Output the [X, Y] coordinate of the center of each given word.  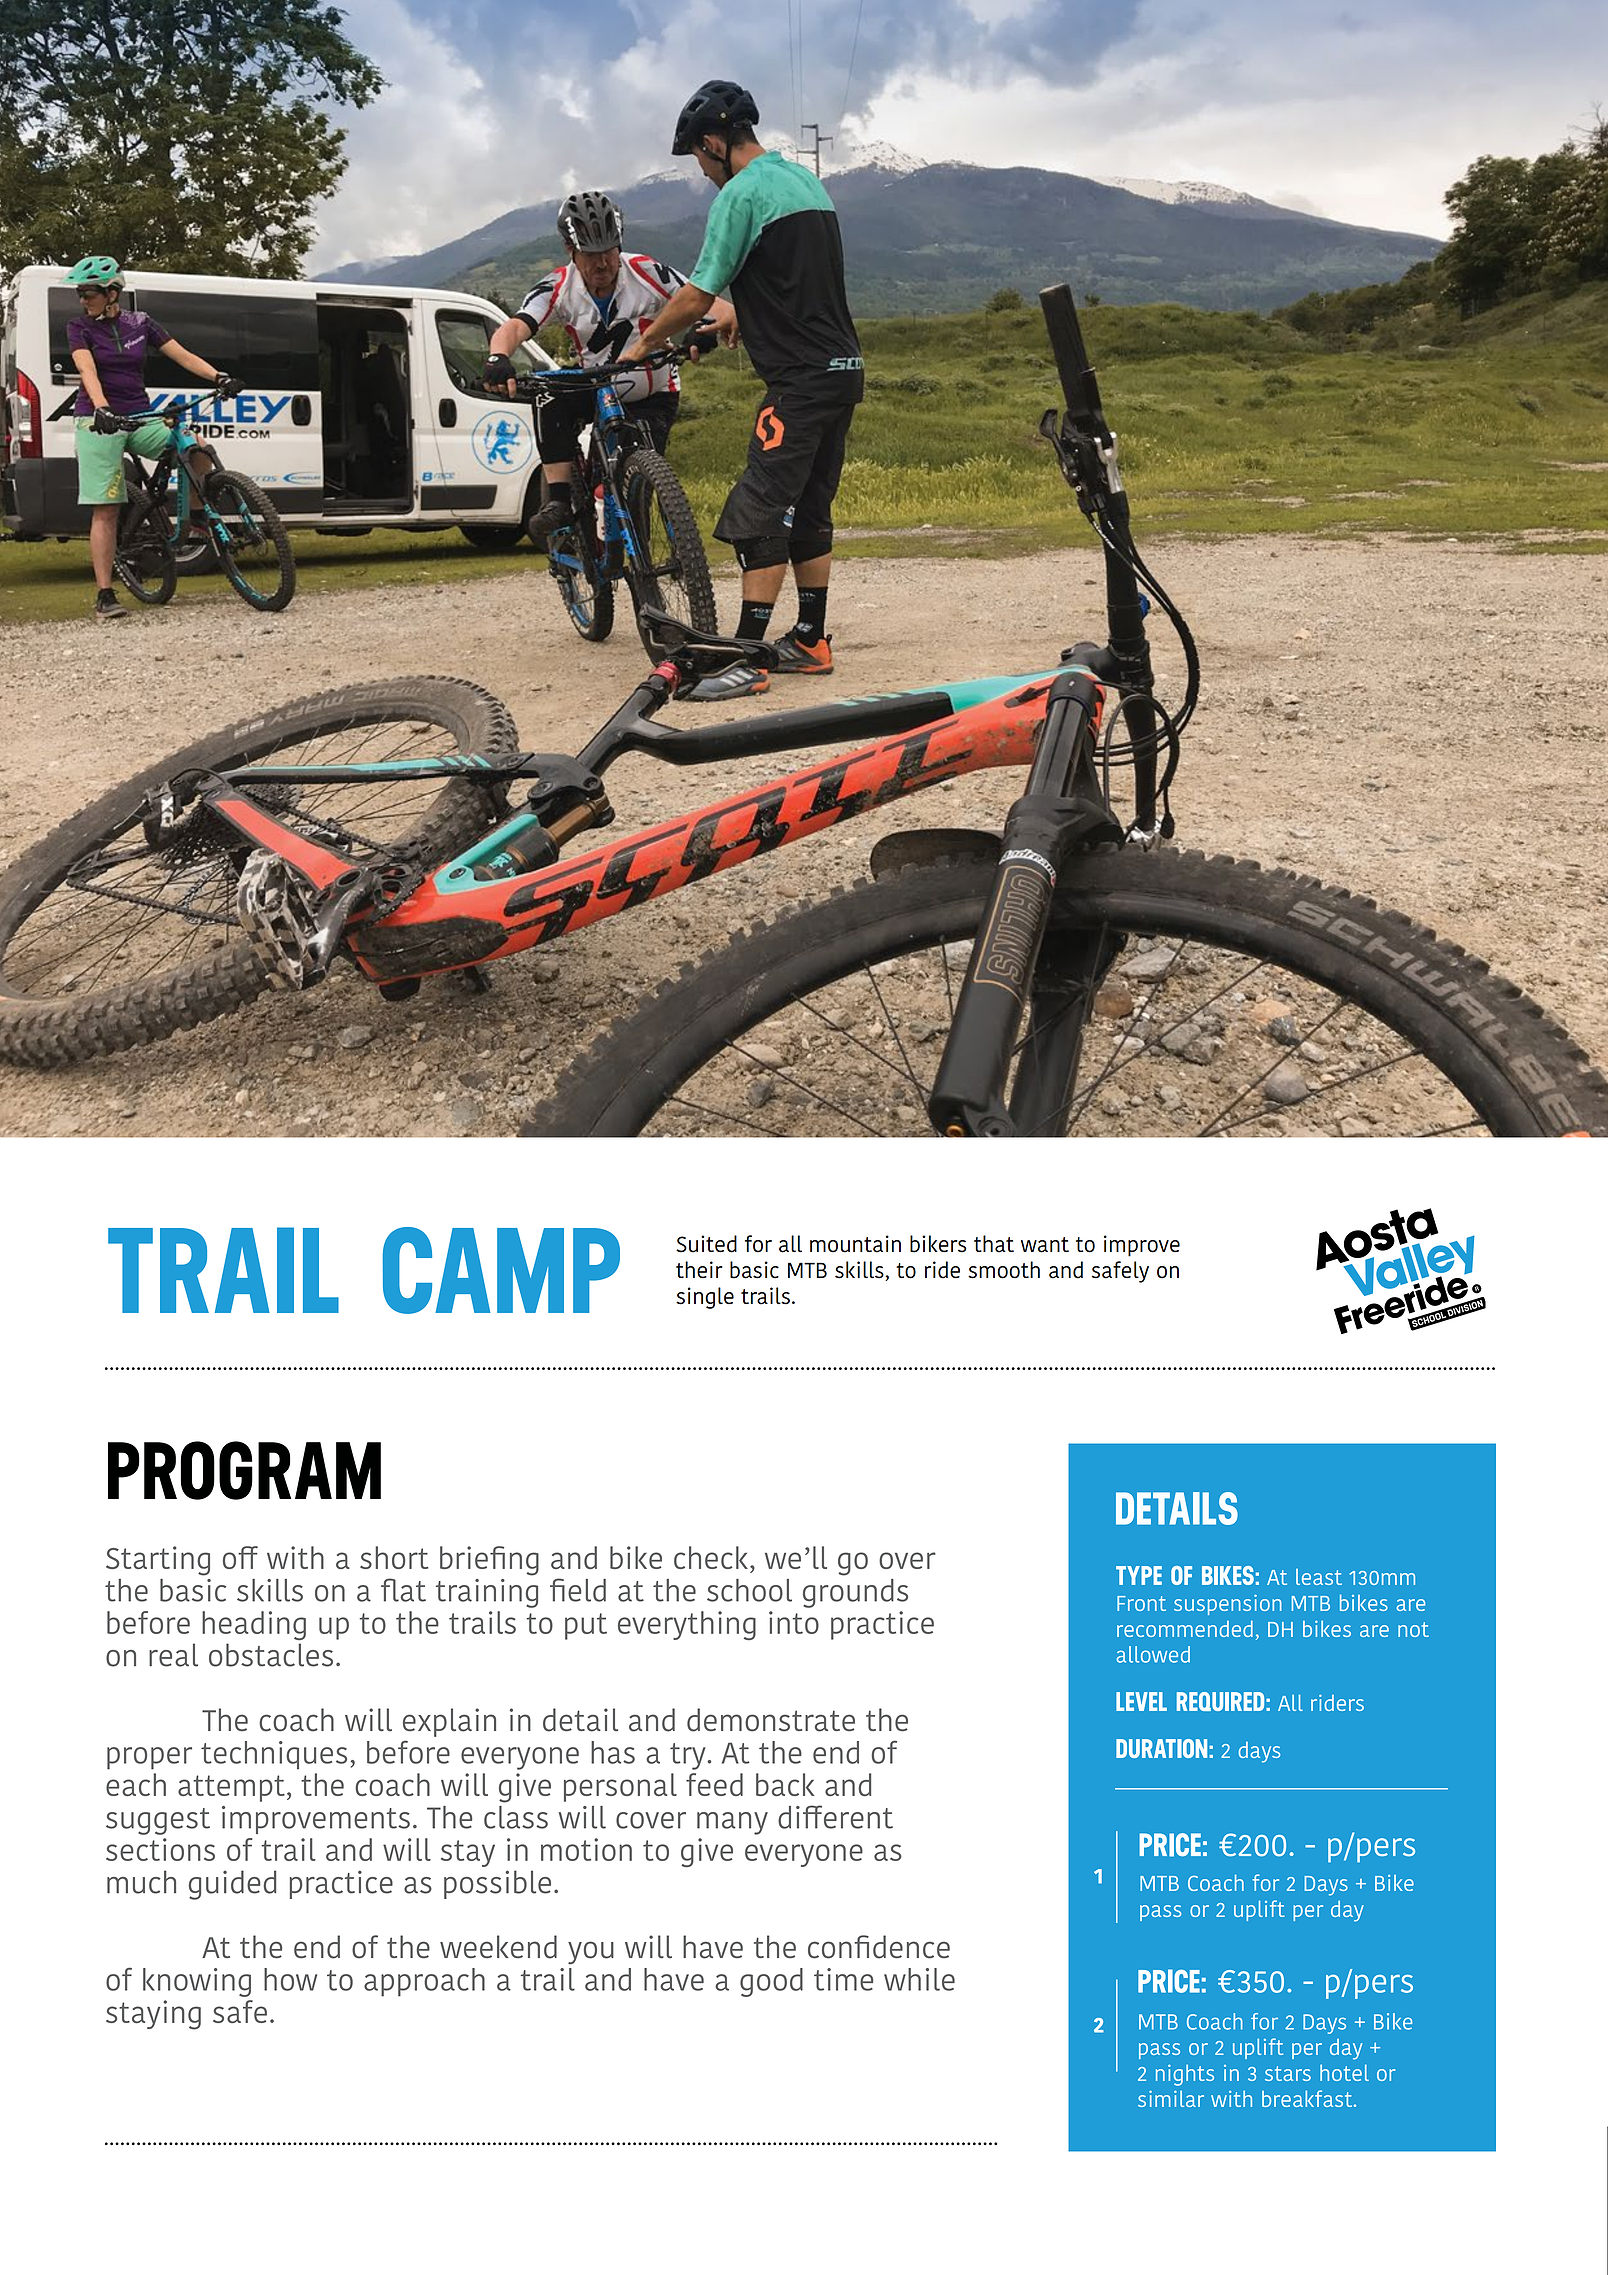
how [290, 1979]
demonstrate [771, 1720]
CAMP [501, 1270]
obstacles [271, 1655]
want [1045, 1245]
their [699, 1269]
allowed [1153, 1654]
